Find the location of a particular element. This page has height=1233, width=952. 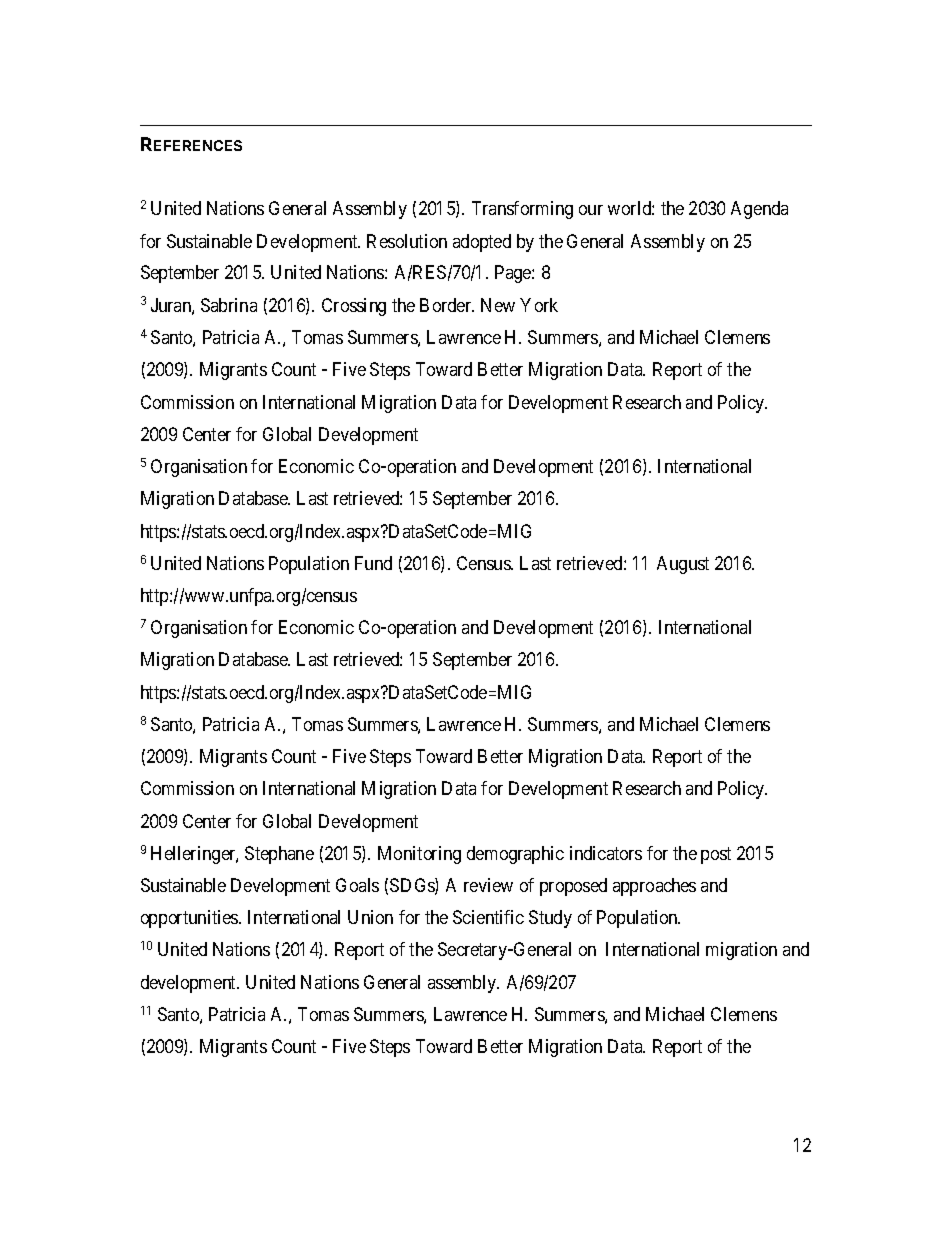

demographic is located at coordinates (515, 855).
